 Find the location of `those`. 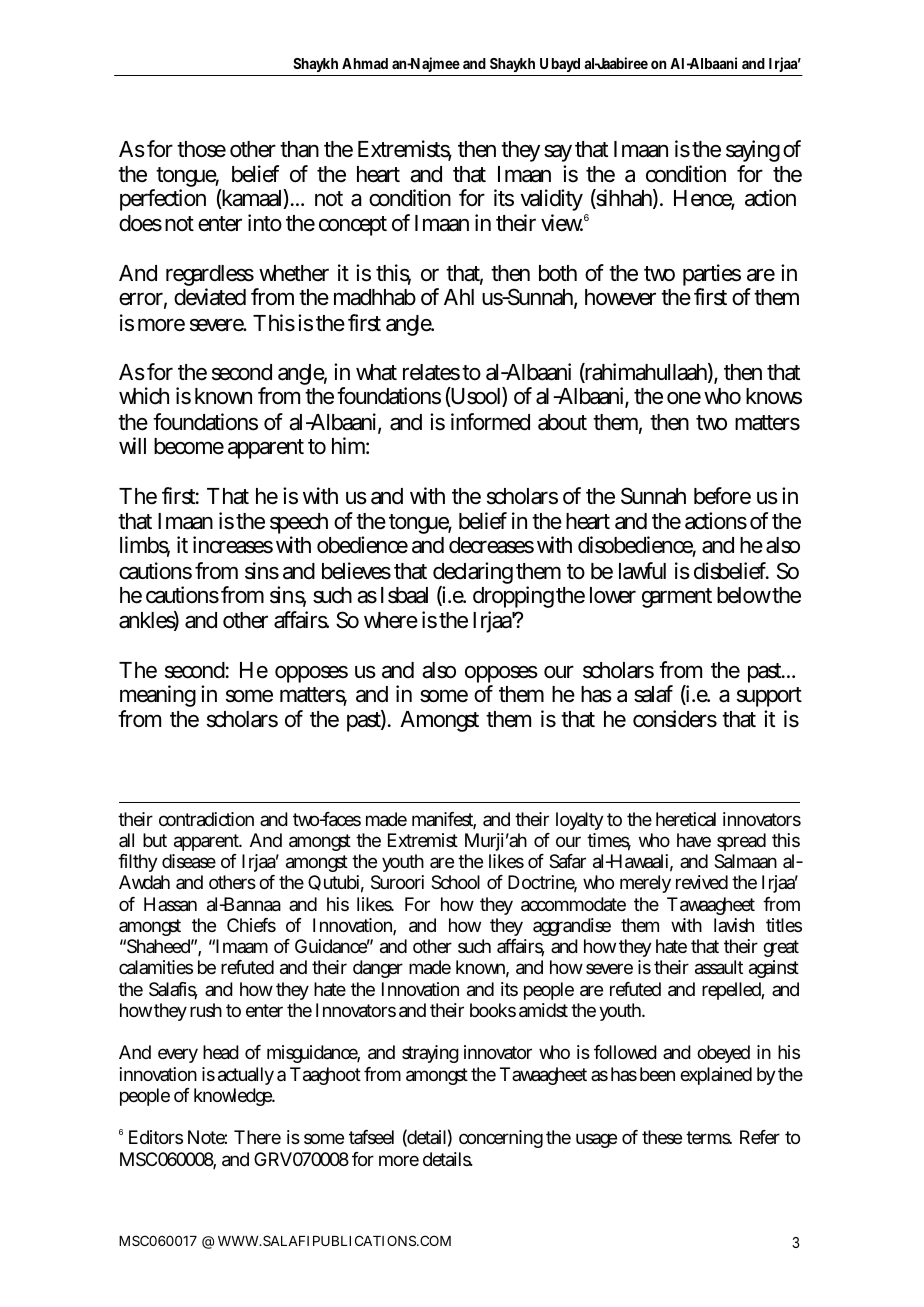

those is located at coordinates (201, 149).
